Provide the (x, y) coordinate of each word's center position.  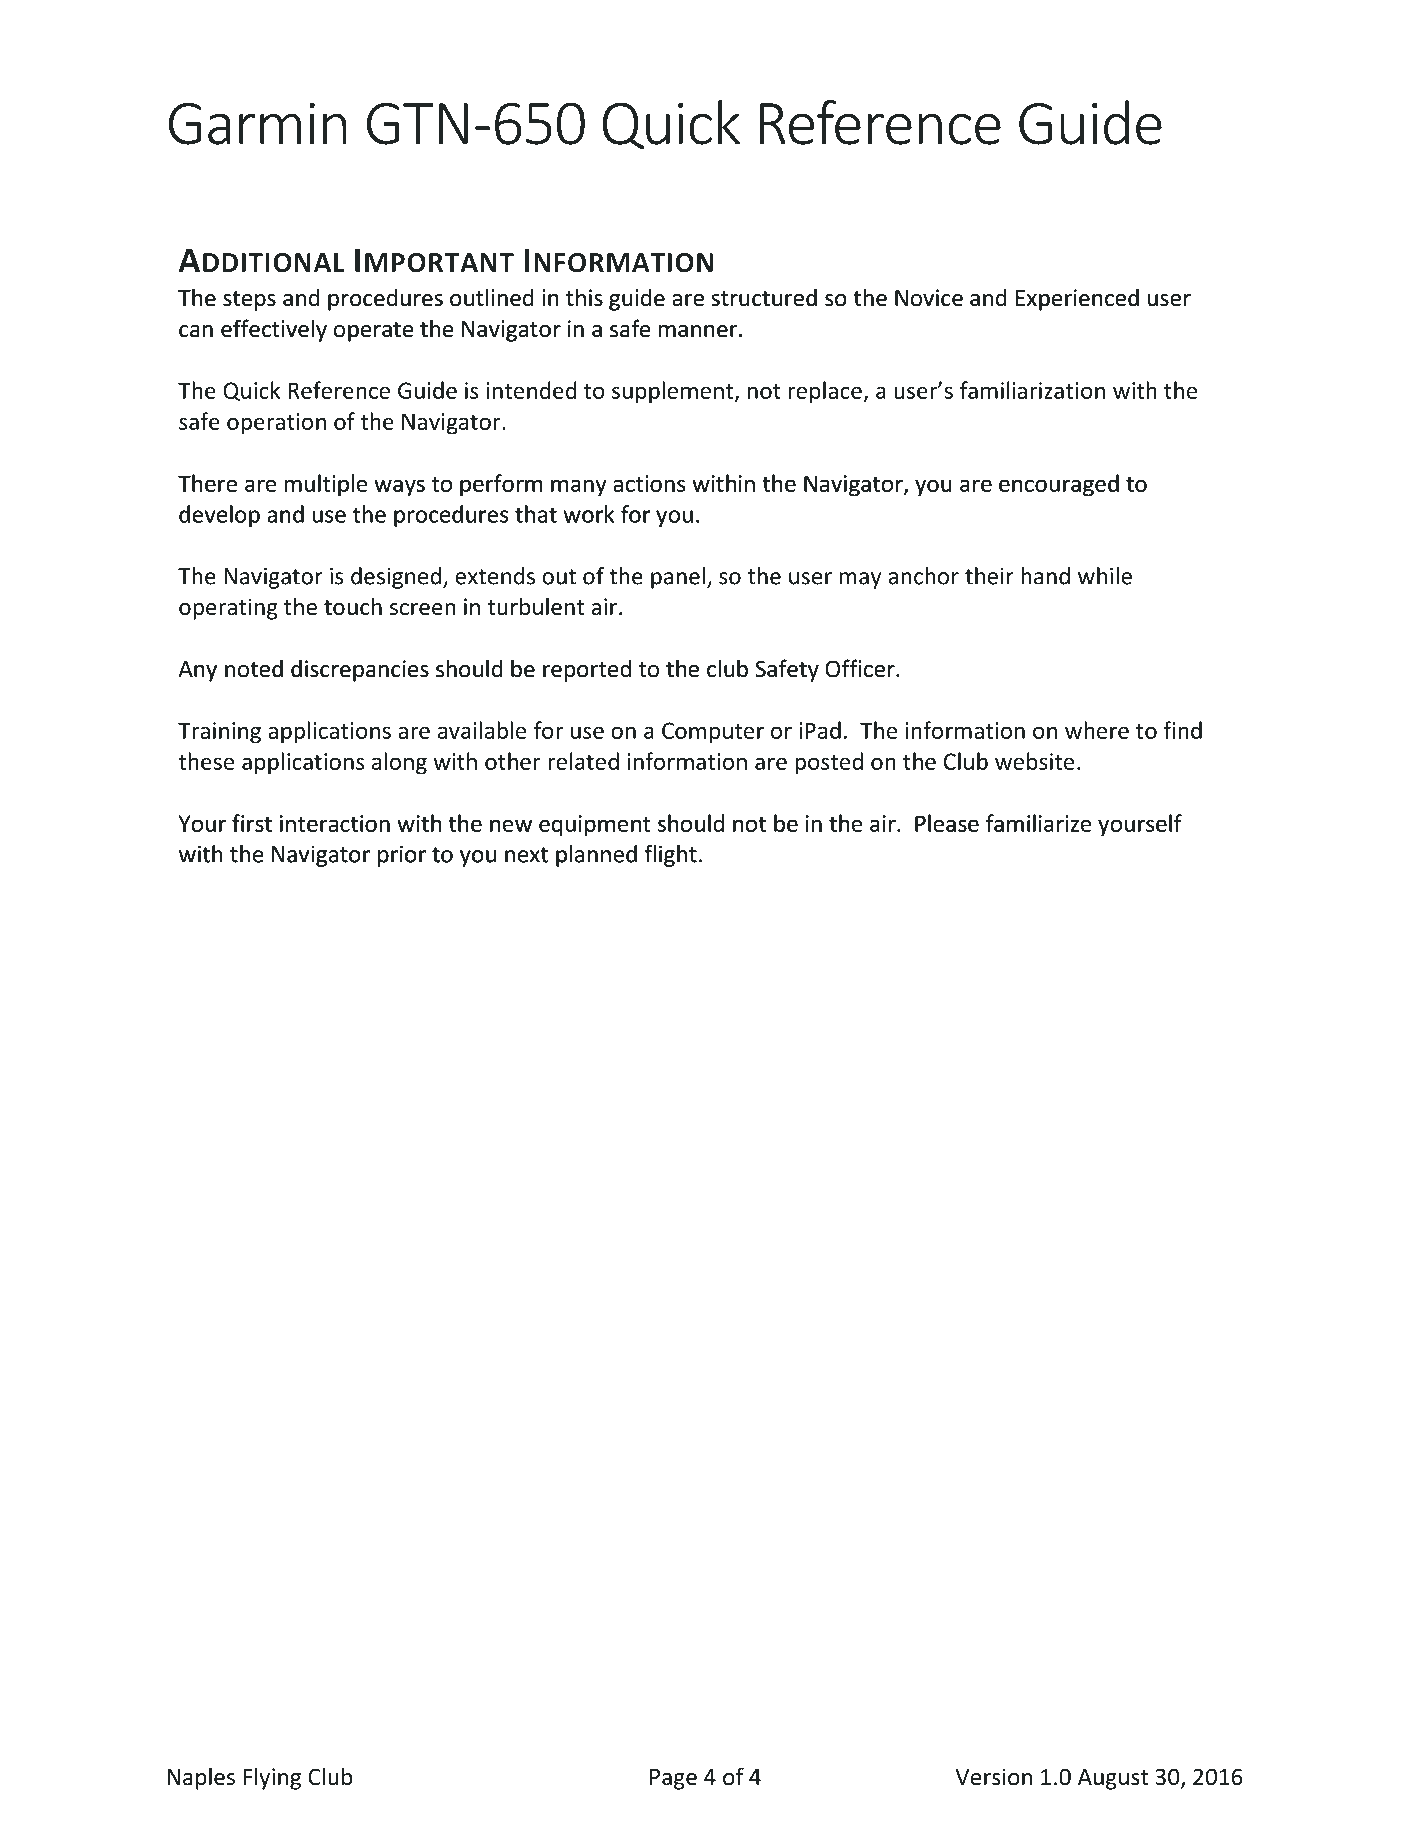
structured (764, 297)
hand (1045, 576)
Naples (201, 1778)
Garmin (258, 124)
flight (670, 856)
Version (993, 1777)
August (1113, 1779)
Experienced (1077, 300)
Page (673, 1779)
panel (678, 578)
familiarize (1038, 823)
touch (353, 606)
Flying (272, 1778)
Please (947, 823)
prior (402, 856)
